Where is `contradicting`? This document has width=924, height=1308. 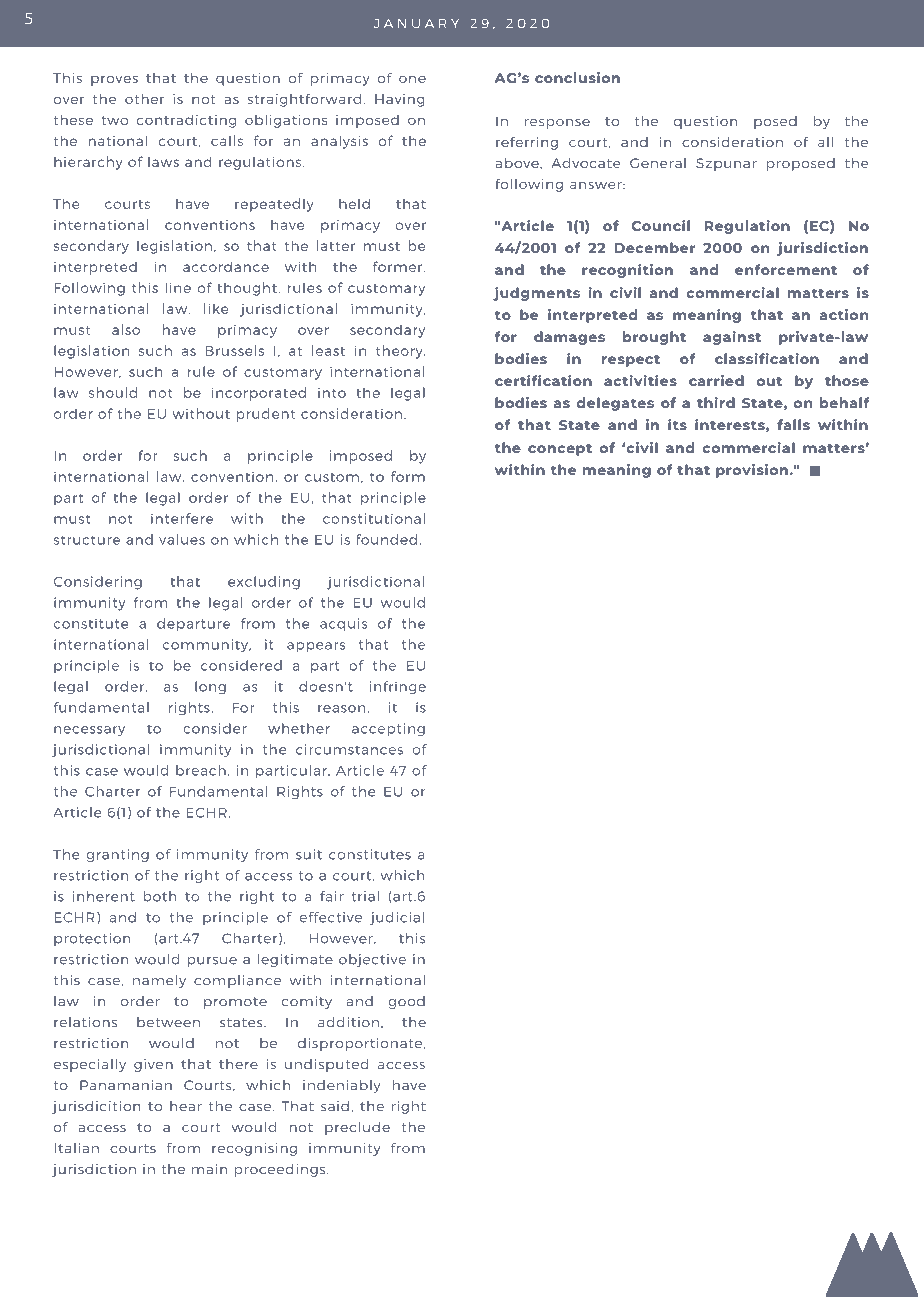 contradicting is located at coordinates (186, 121).
